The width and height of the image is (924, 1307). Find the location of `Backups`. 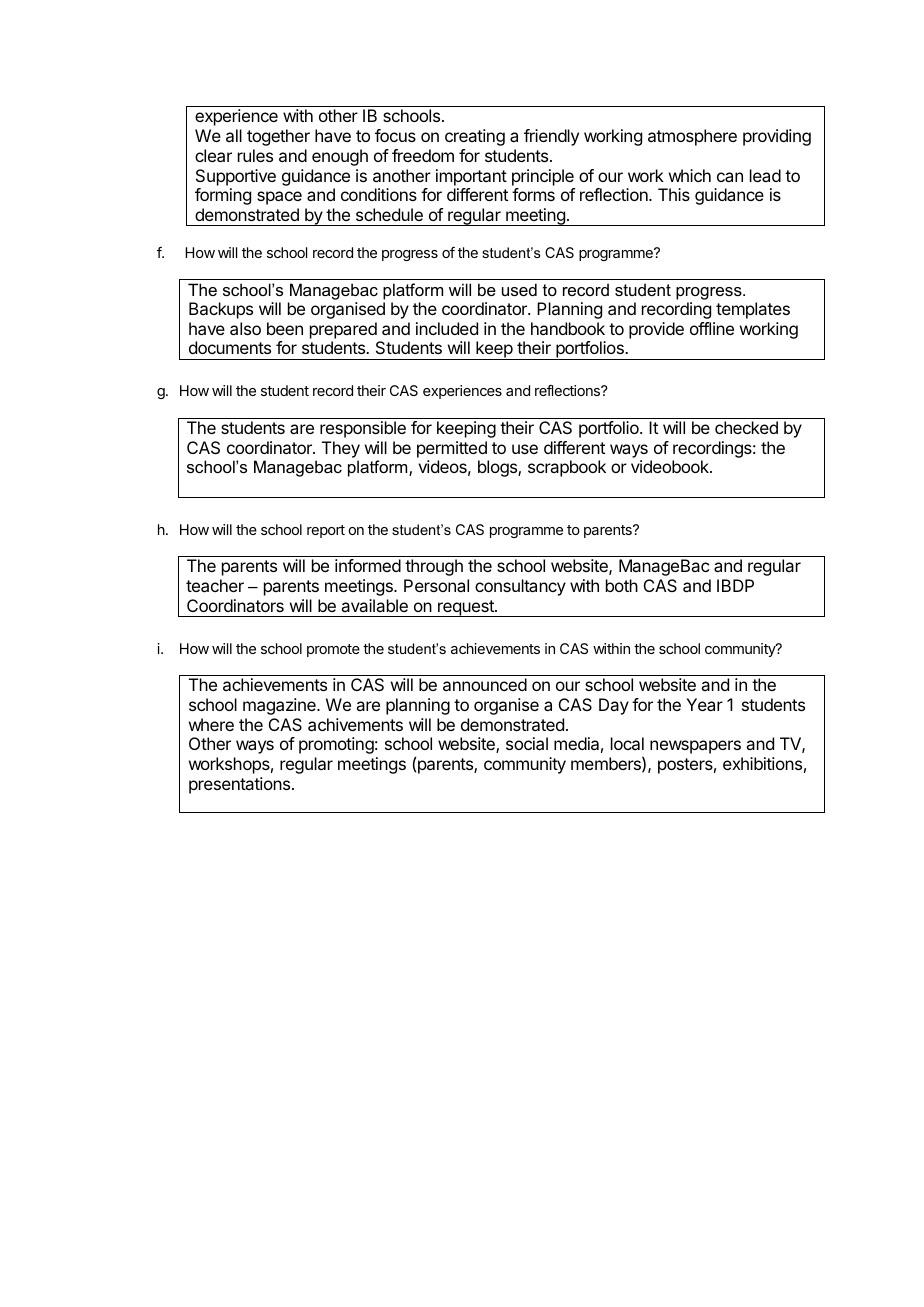

Backups is located at coordinates (221, 310).
